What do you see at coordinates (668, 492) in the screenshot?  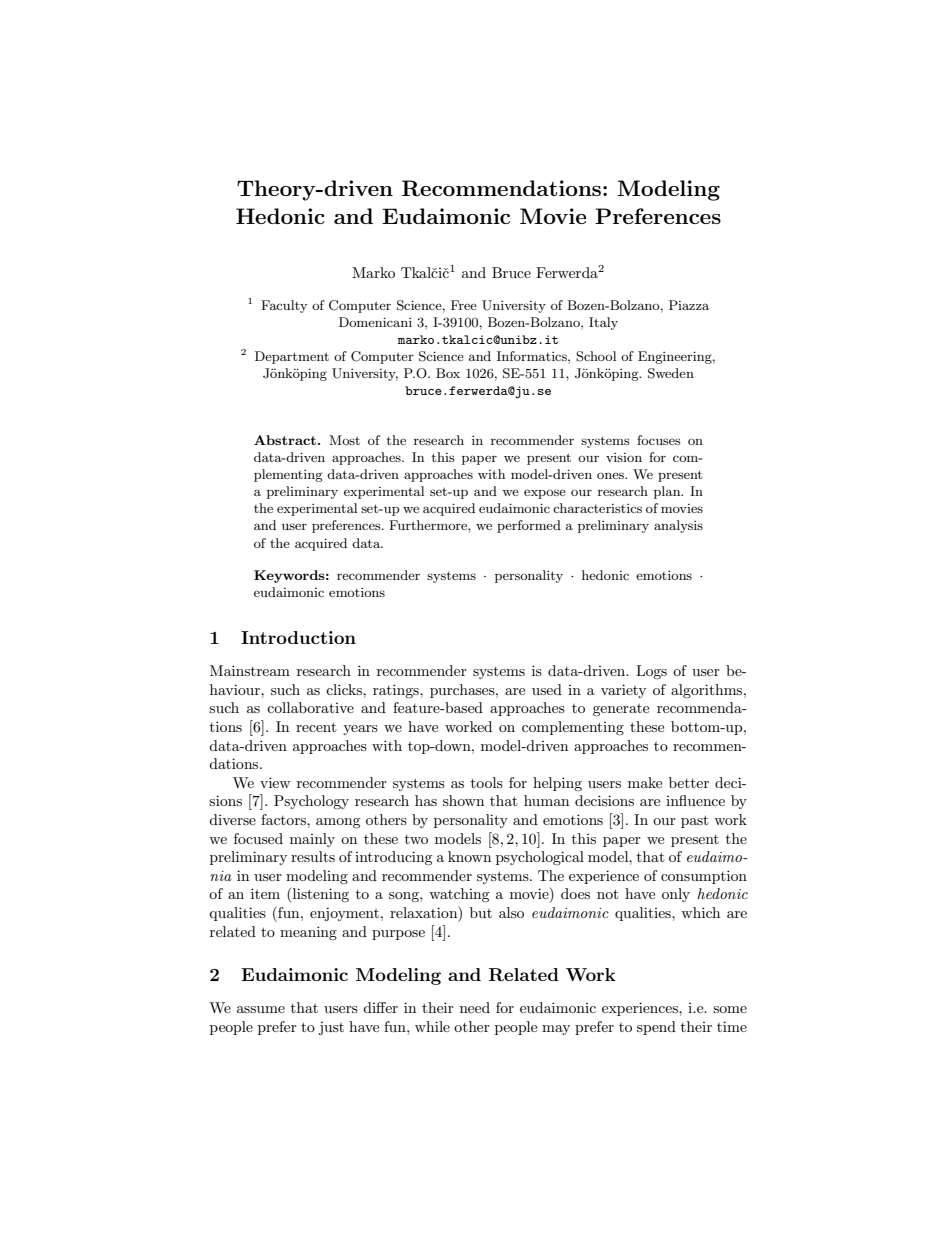 I see `plan` at bounding box center [668, 492].
